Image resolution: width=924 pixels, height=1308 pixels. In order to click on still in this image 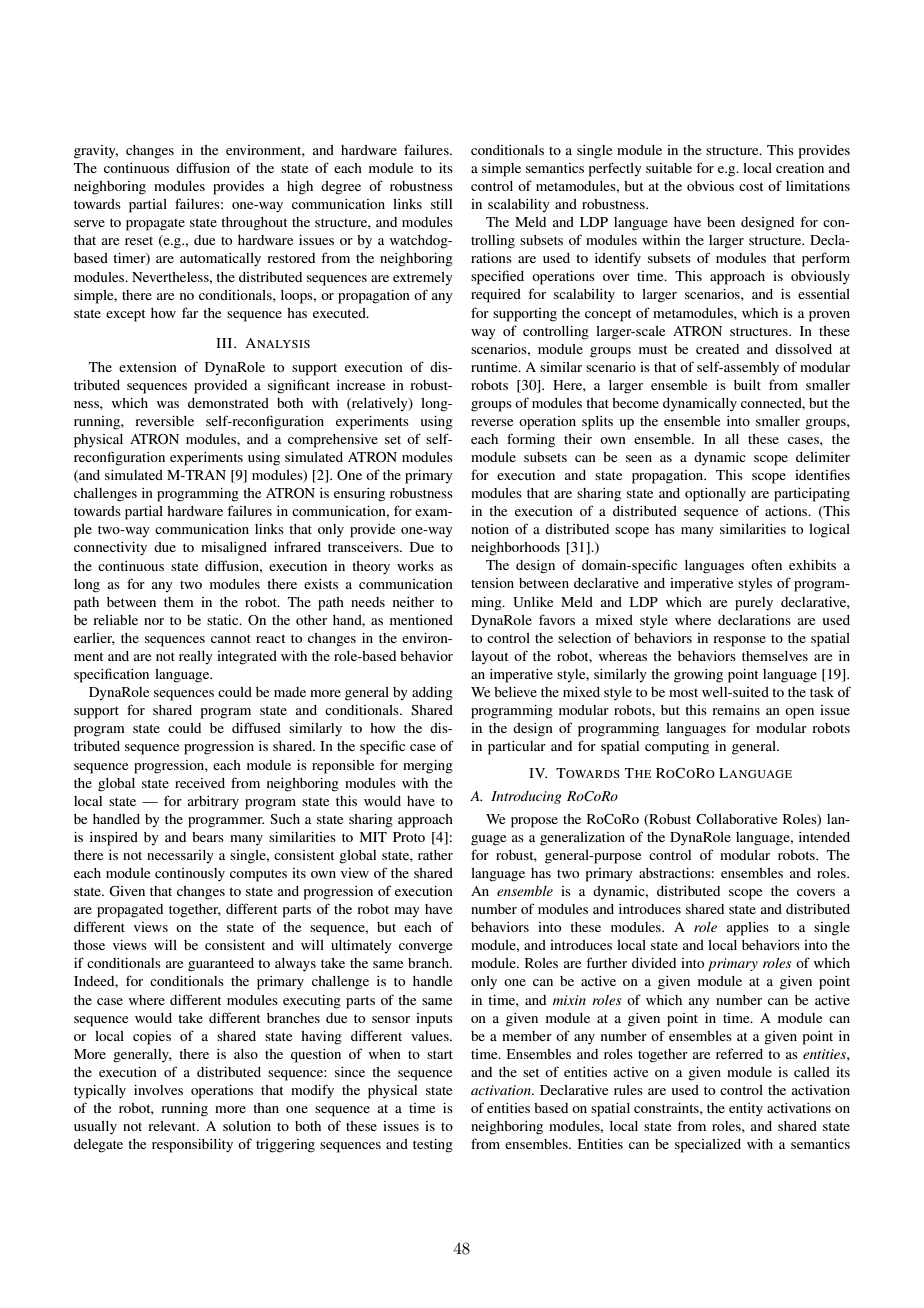, I will do `click(441, 204)`.
